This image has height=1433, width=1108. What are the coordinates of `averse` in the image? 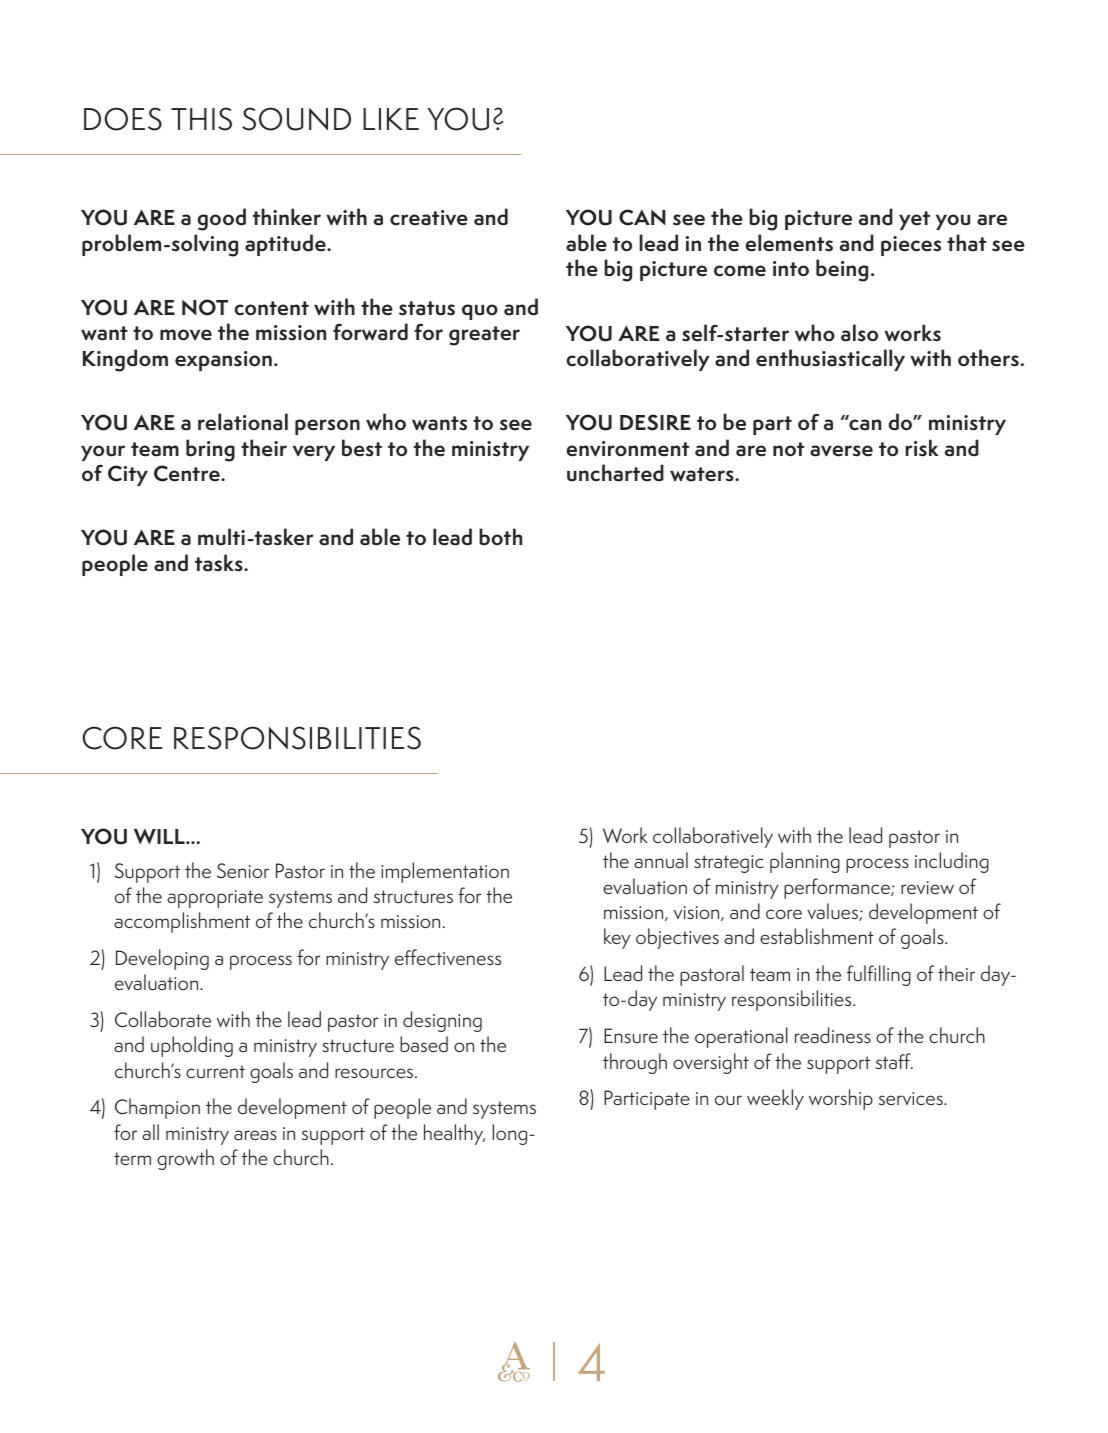 It's located at (841, 451).
